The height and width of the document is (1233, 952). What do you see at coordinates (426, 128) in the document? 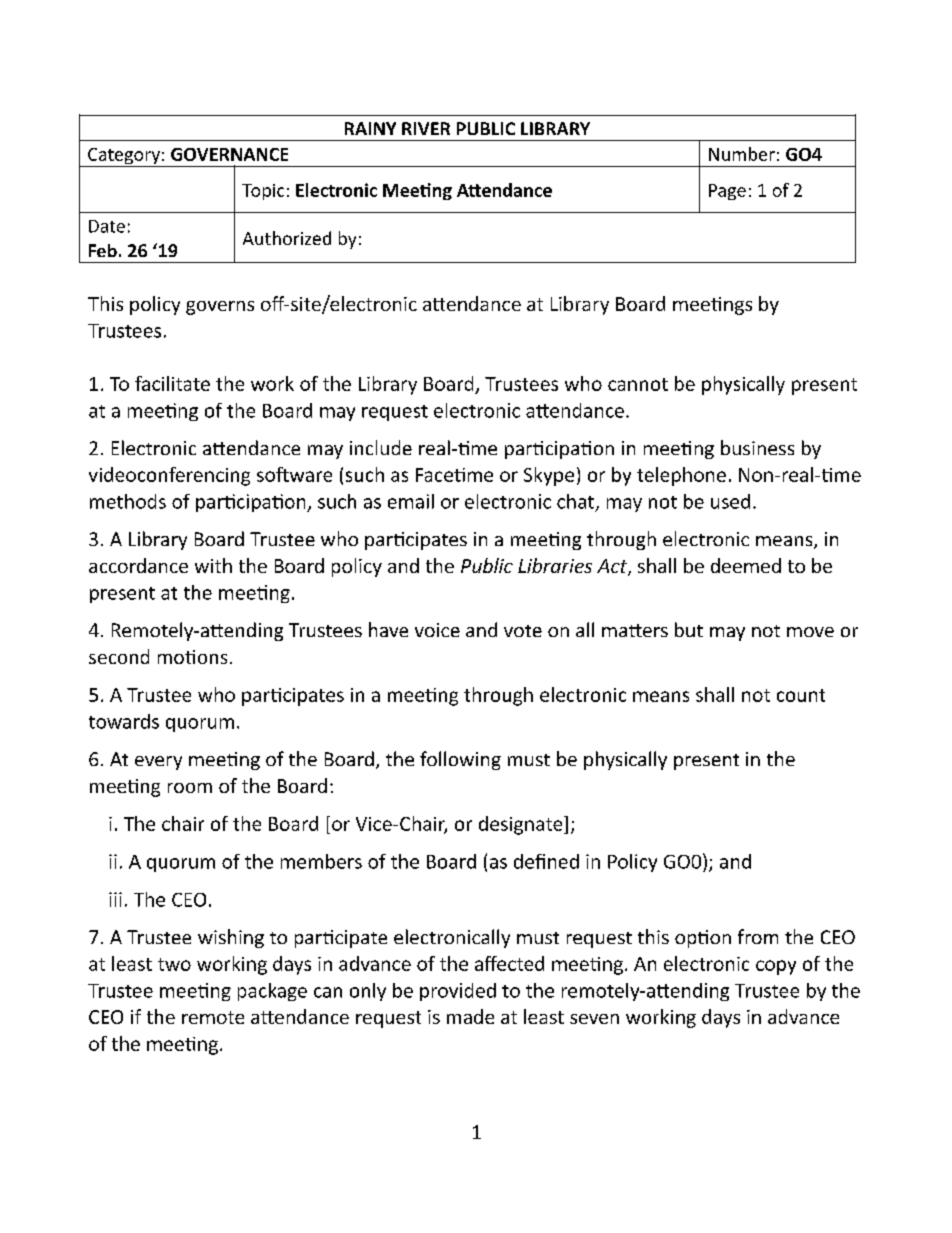
I see `RIVER` at bounding box center [426, 128].
